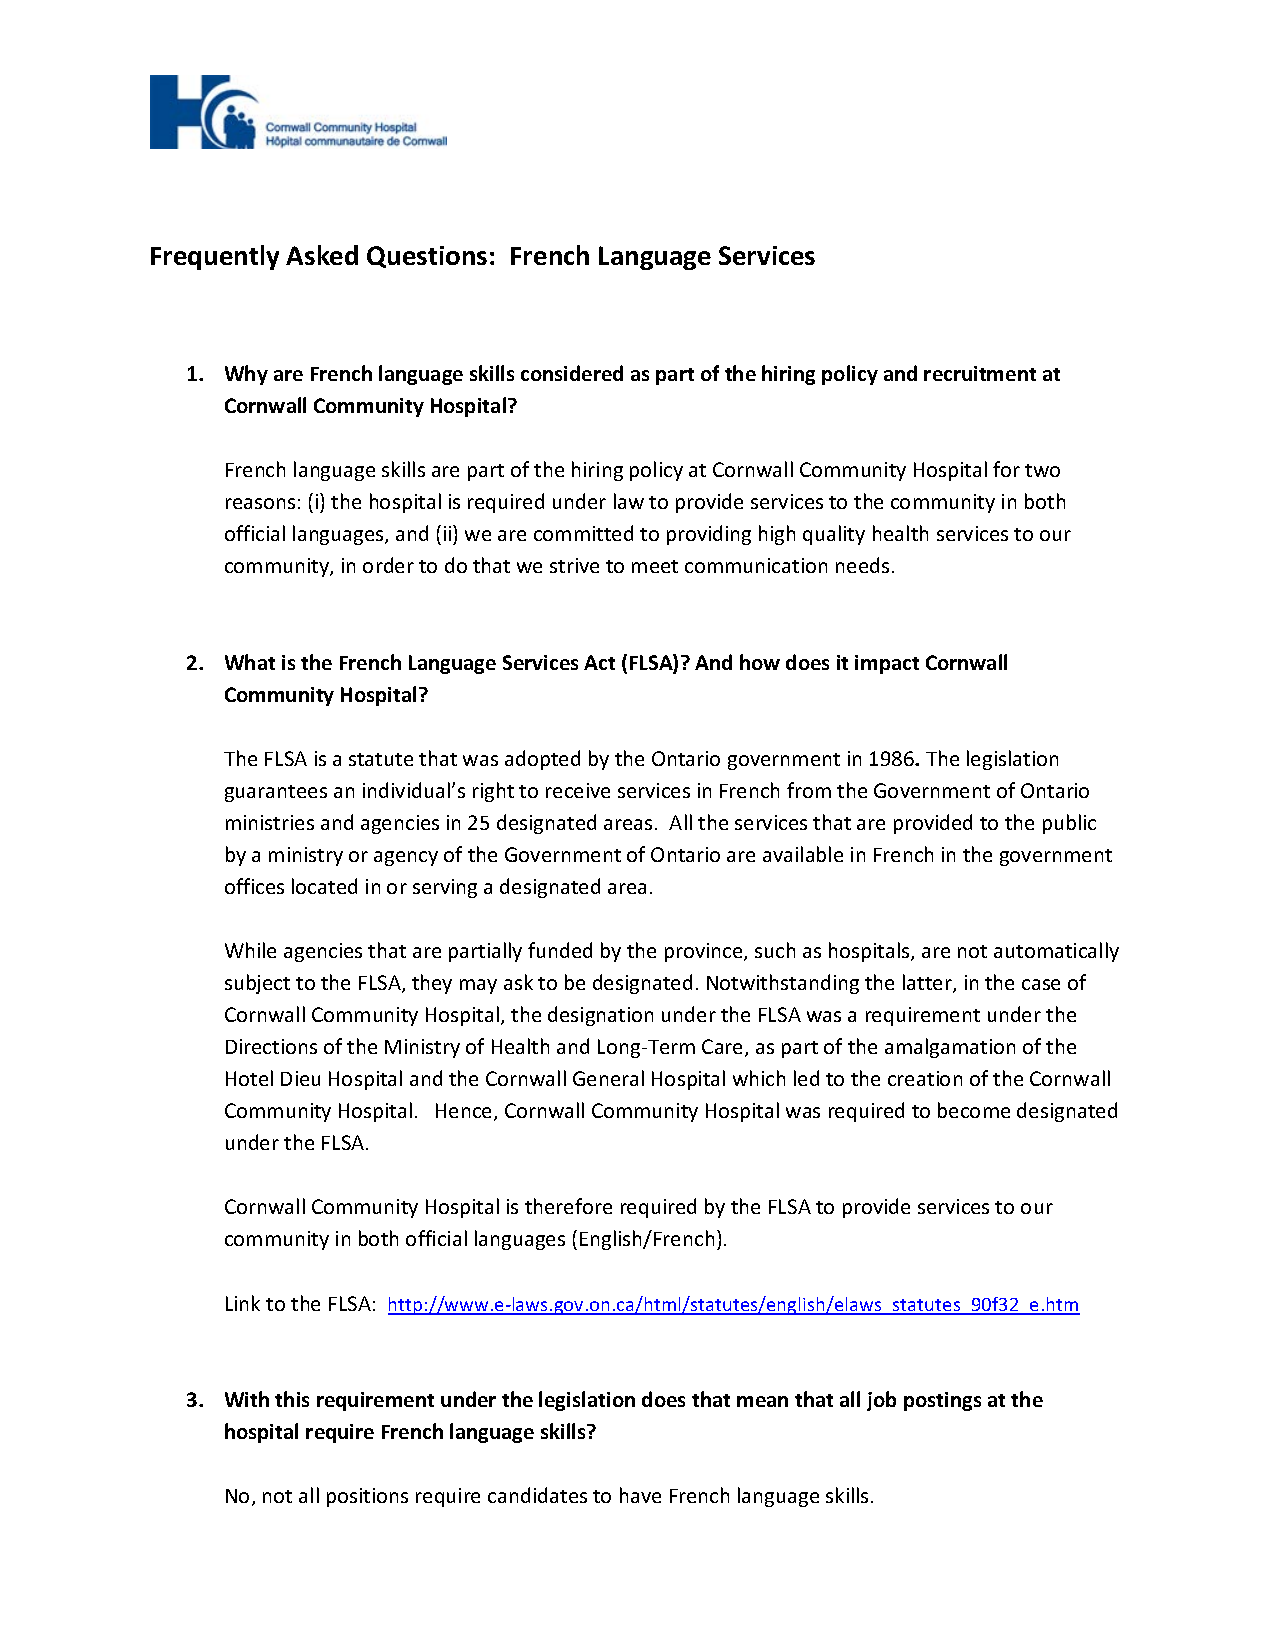  Describe the element at coordinates (572, 373) in the image. I see `considered` at that location.
